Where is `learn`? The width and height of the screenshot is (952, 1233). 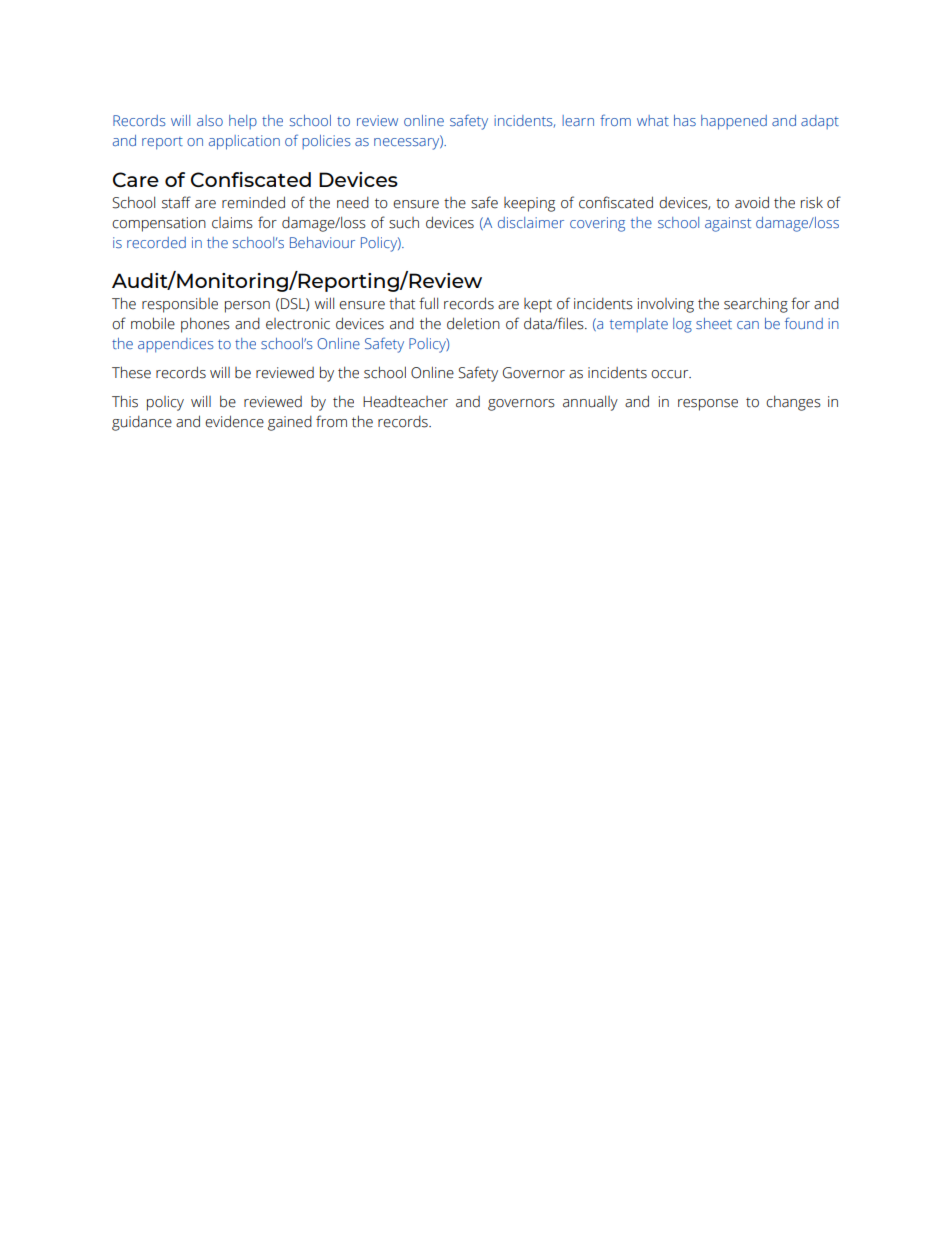 learn is located at coordinates (578, 120).
